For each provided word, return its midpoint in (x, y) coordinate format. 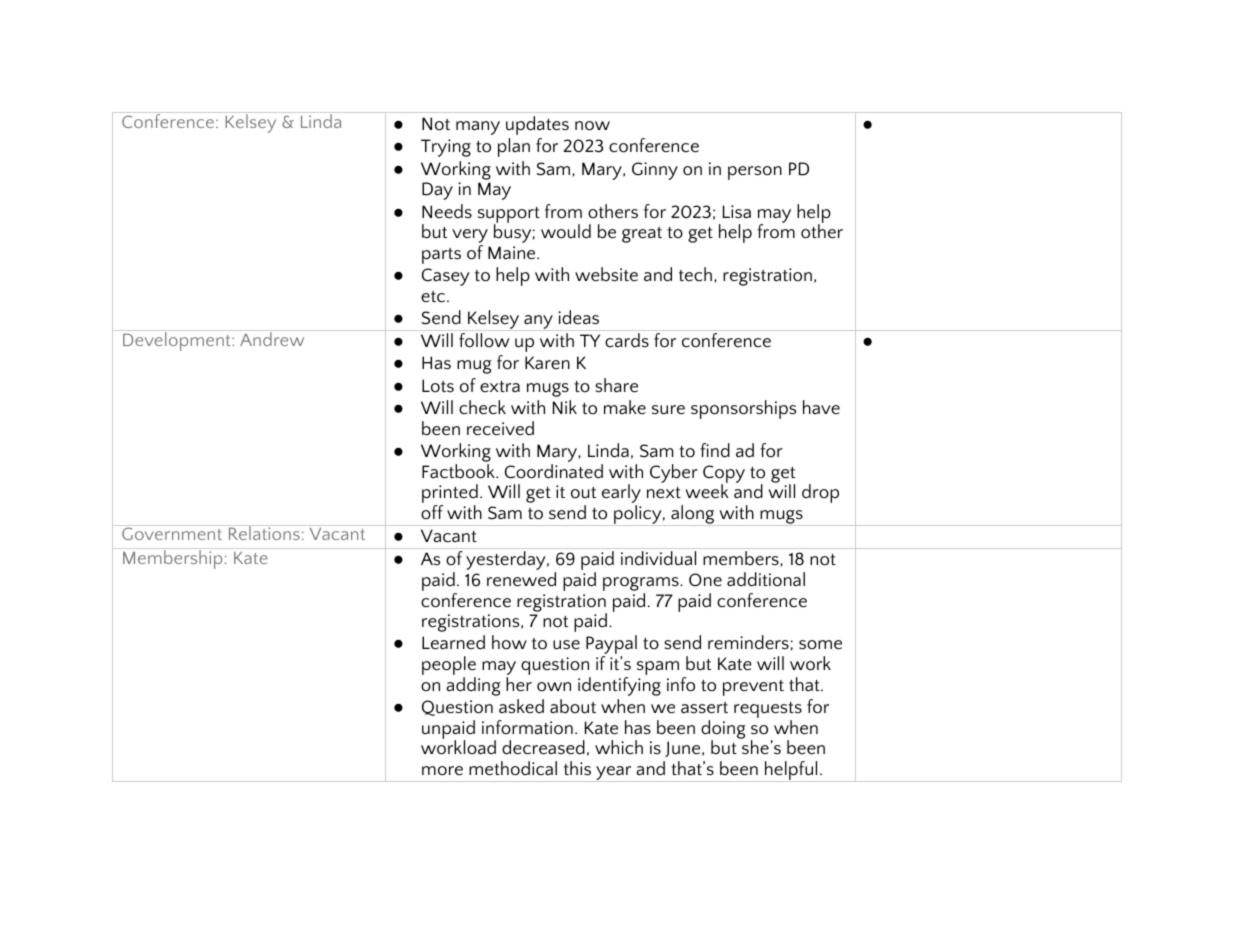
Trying (446, 148)
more (442, 771)
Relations (264, 532)
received (500, 428)
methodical (513, 768)
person (755, 173)
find (715, 450)
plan (514, 147)
